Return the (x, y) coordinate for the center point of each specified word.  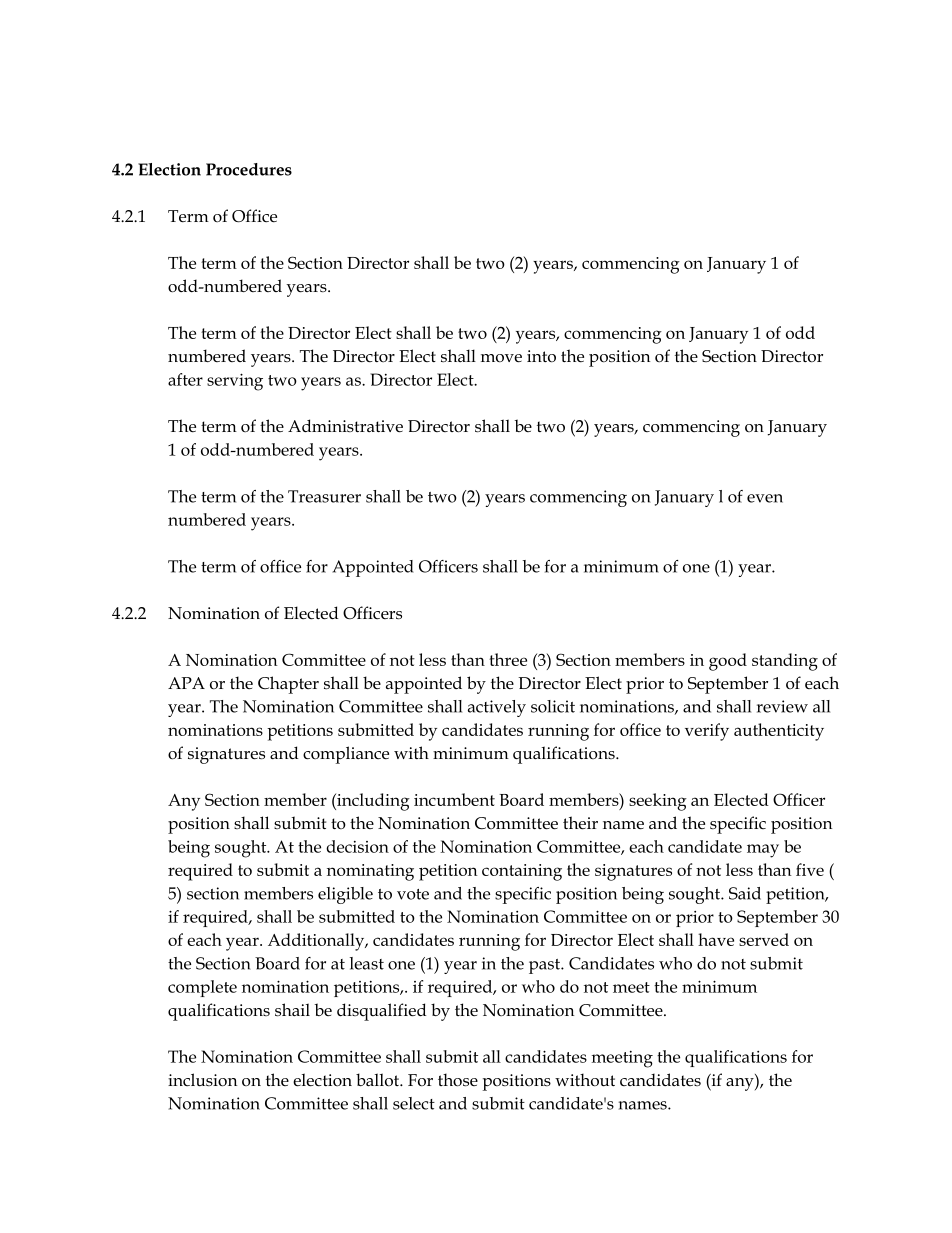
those (458, 1080)
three (508, 659)
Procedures (249, 169)
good (728, 662)
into (541, 356)
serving (235, 382)
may (763, 851)
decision (357, 846)
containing (522, 872)
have (716, 939)
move (501, 358)
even (765, 498)
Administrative (345, 426)
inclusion (202, 1080)
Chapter (288, 685)
